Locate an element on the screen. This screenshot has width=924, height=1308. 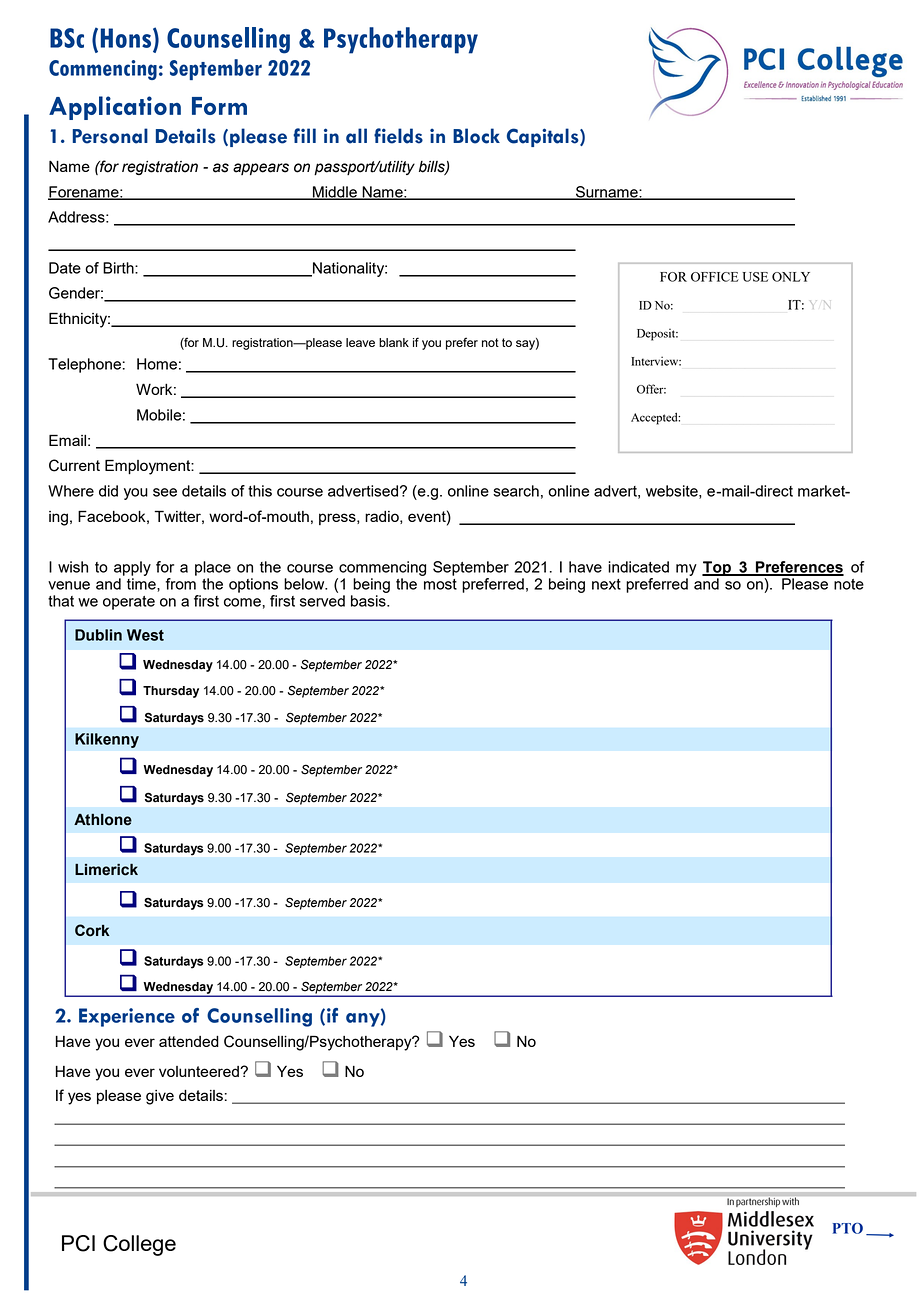
Limerick is located at coordinates (106, 870).
